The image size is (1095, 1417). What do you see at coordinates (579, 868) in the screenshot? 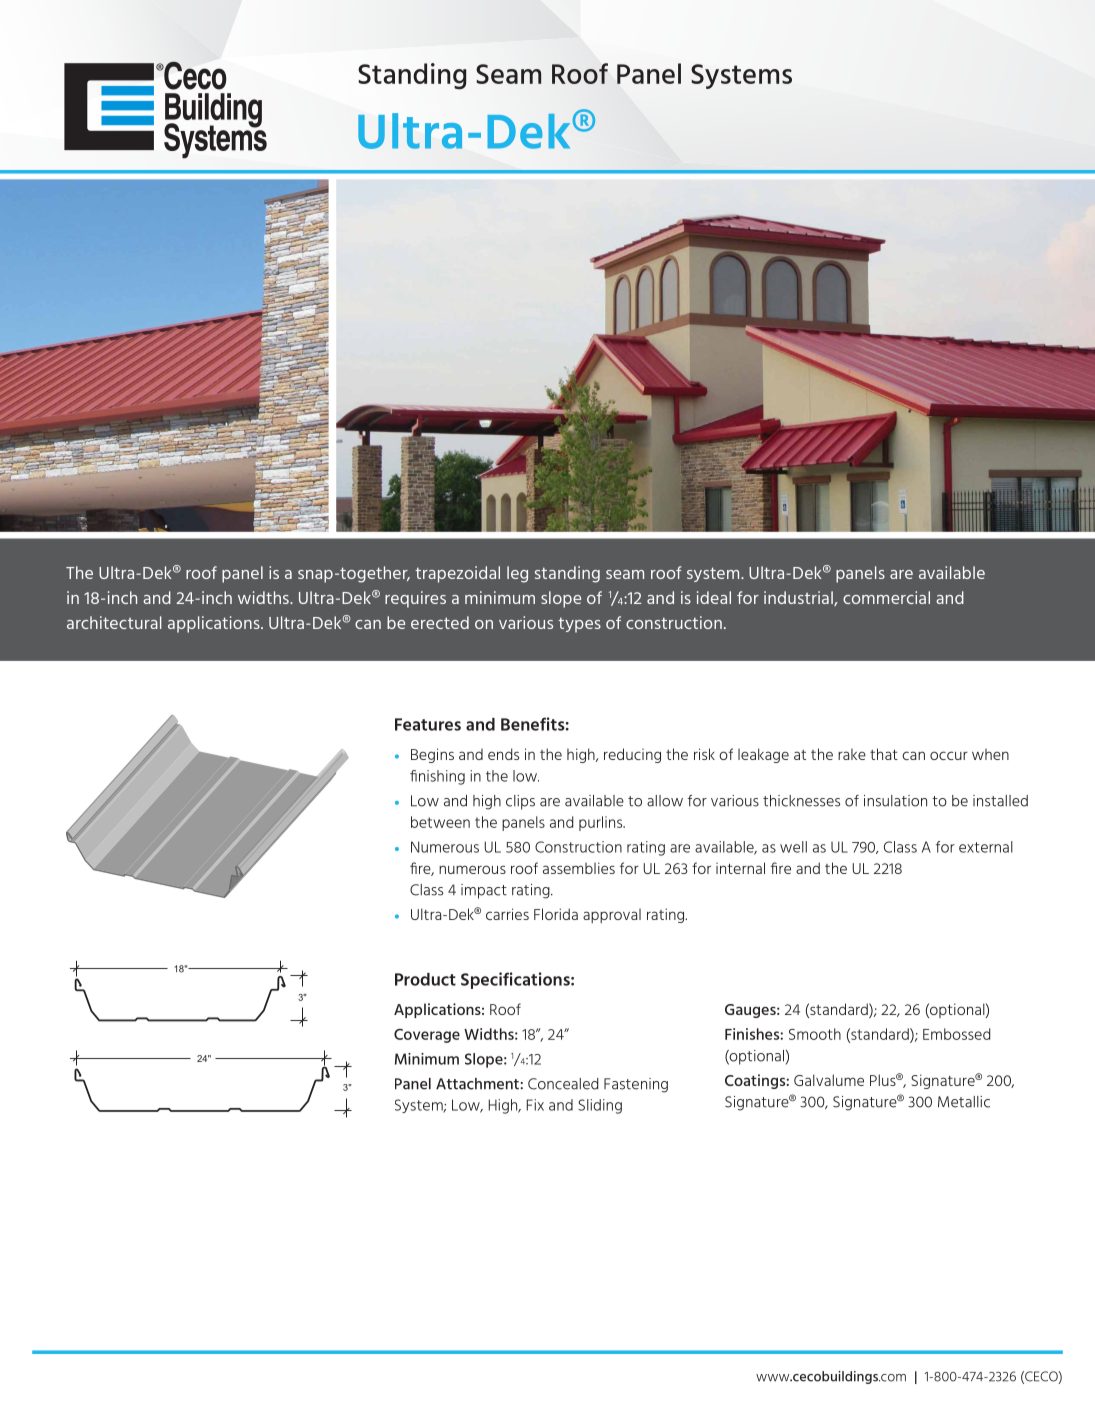
I see `assemblies` at bounding box center [579, 868].
